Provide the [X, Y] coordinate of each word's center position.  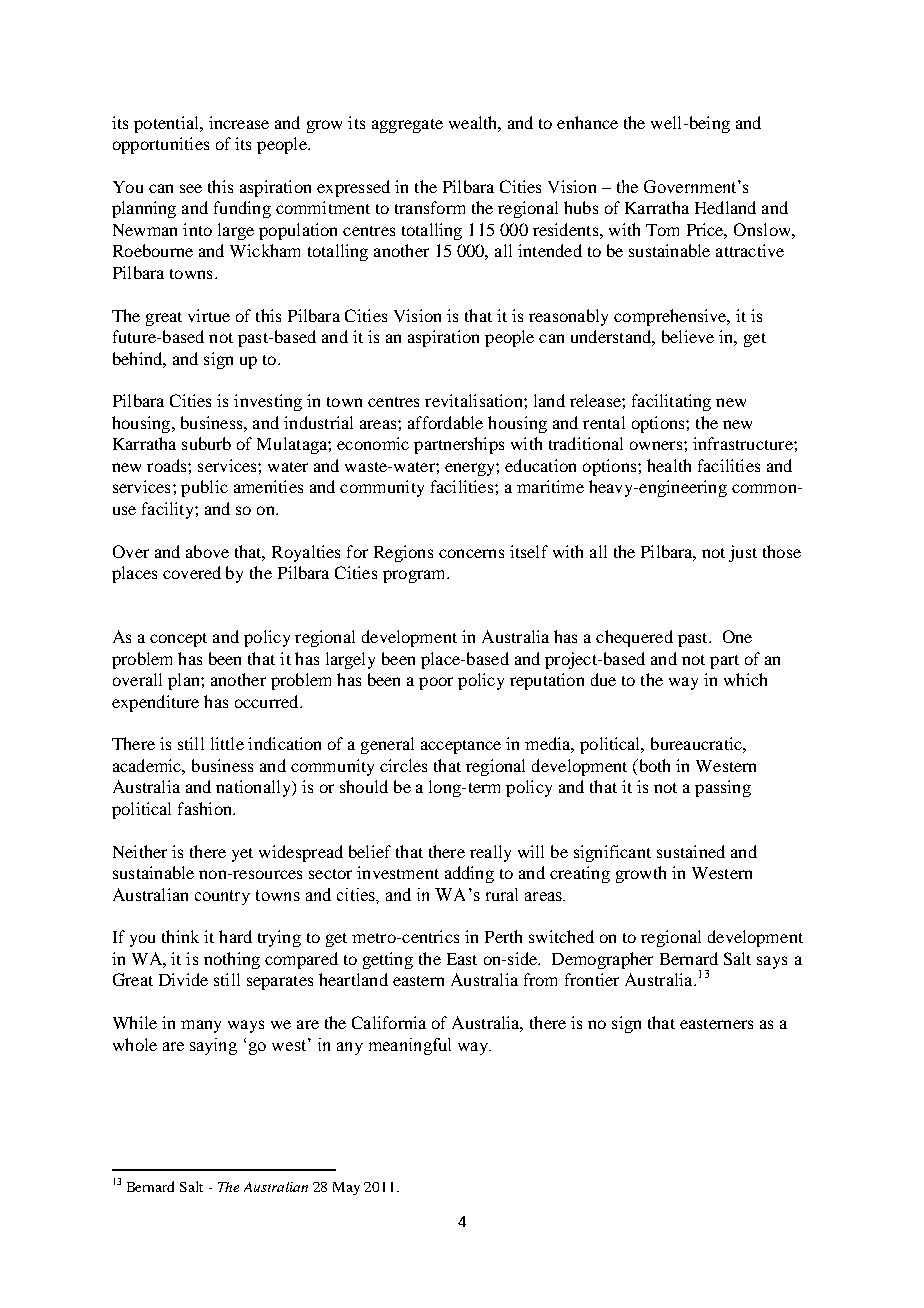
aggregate [407, 126]
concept [178, 640]
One [737, 636]
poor [436, 683]
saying [213, 1046]
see [191, 188]
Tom [662, 230]
